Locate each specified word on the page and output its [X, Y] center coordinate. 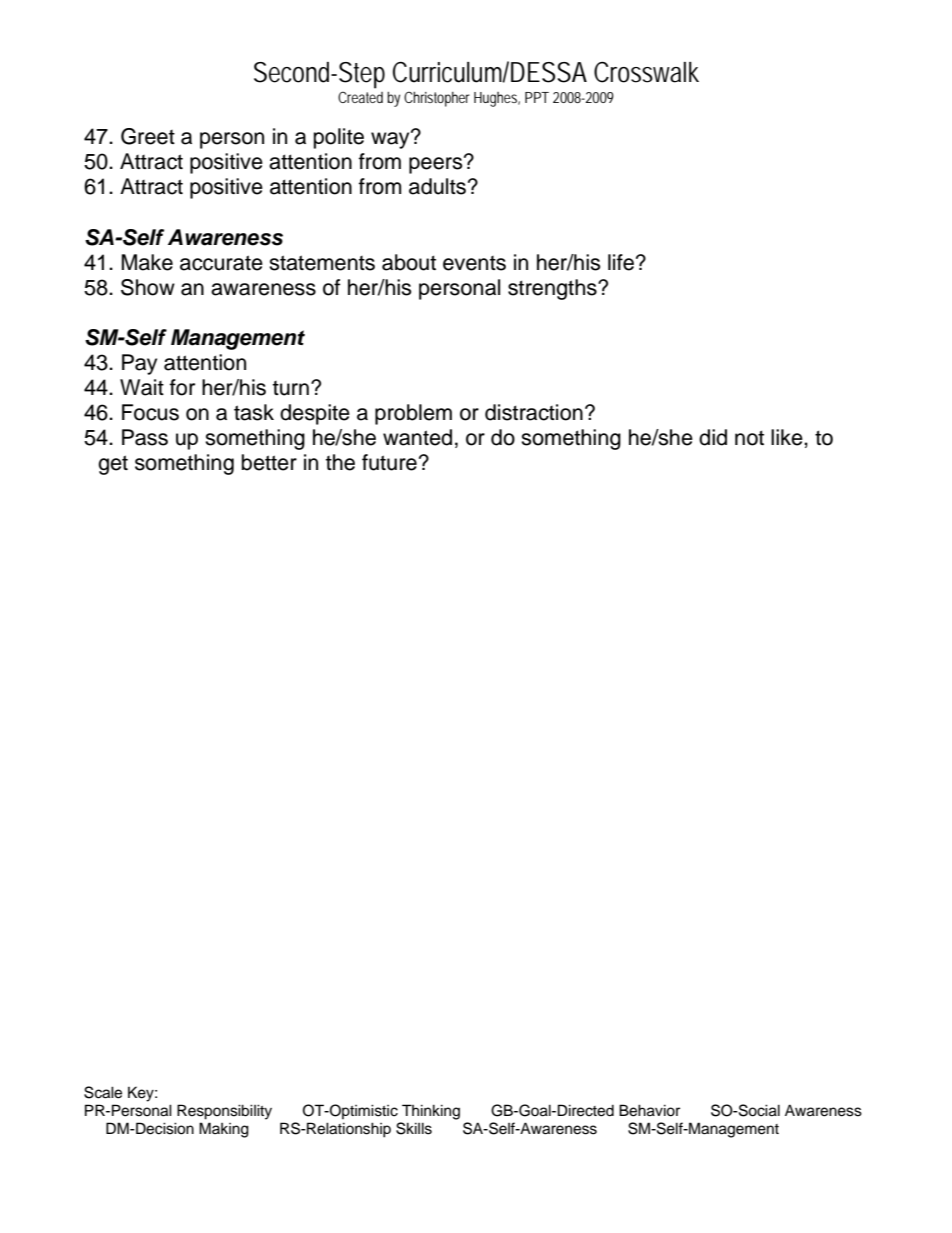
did [713, 437]
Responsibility [224, 1112]
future [389, 462]
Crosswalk [646, 72]
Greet [148, 136]
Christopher [437, 99]
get [113, 465]
